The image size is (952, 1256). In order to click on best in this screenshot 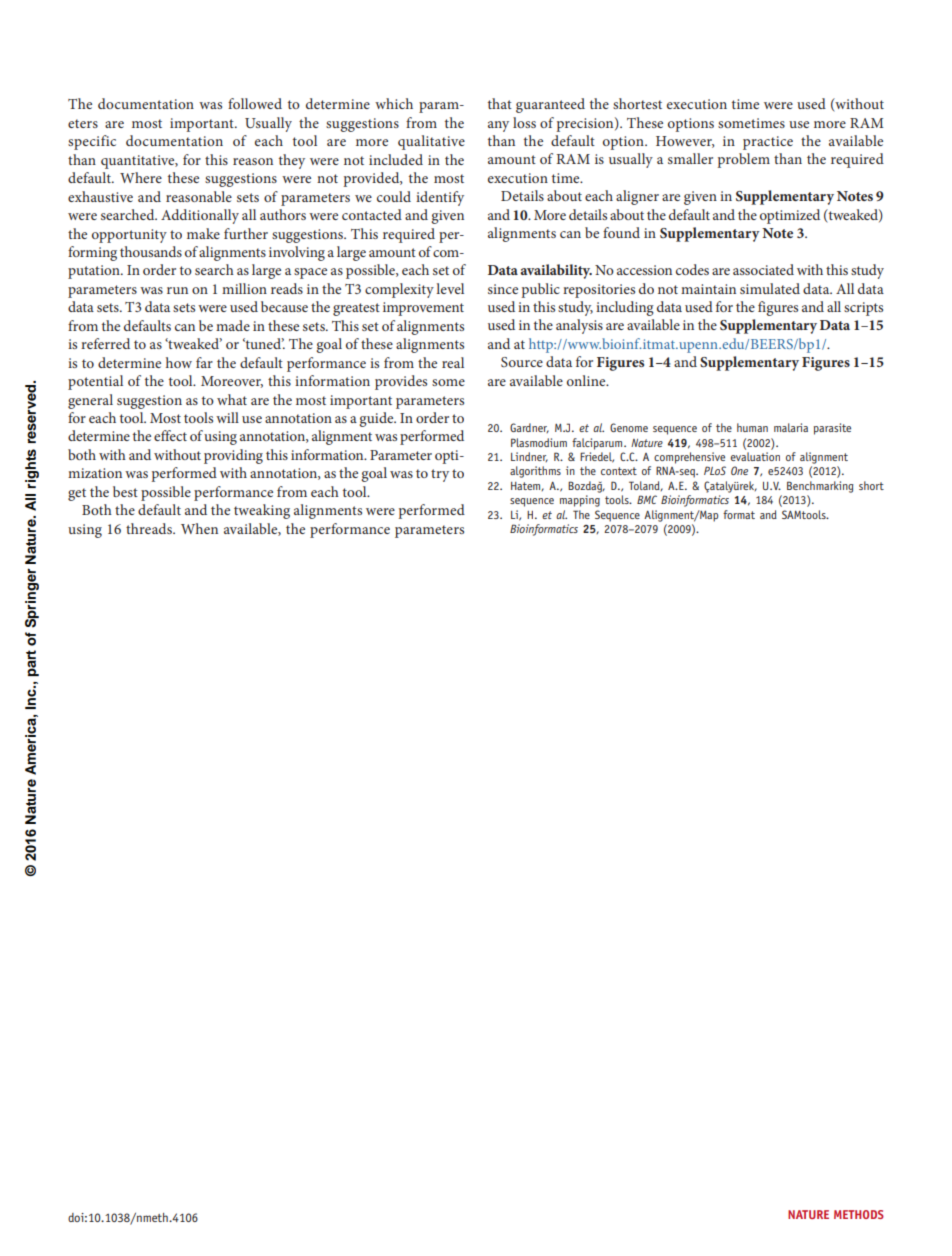, I will do `click(125, 491)`.
